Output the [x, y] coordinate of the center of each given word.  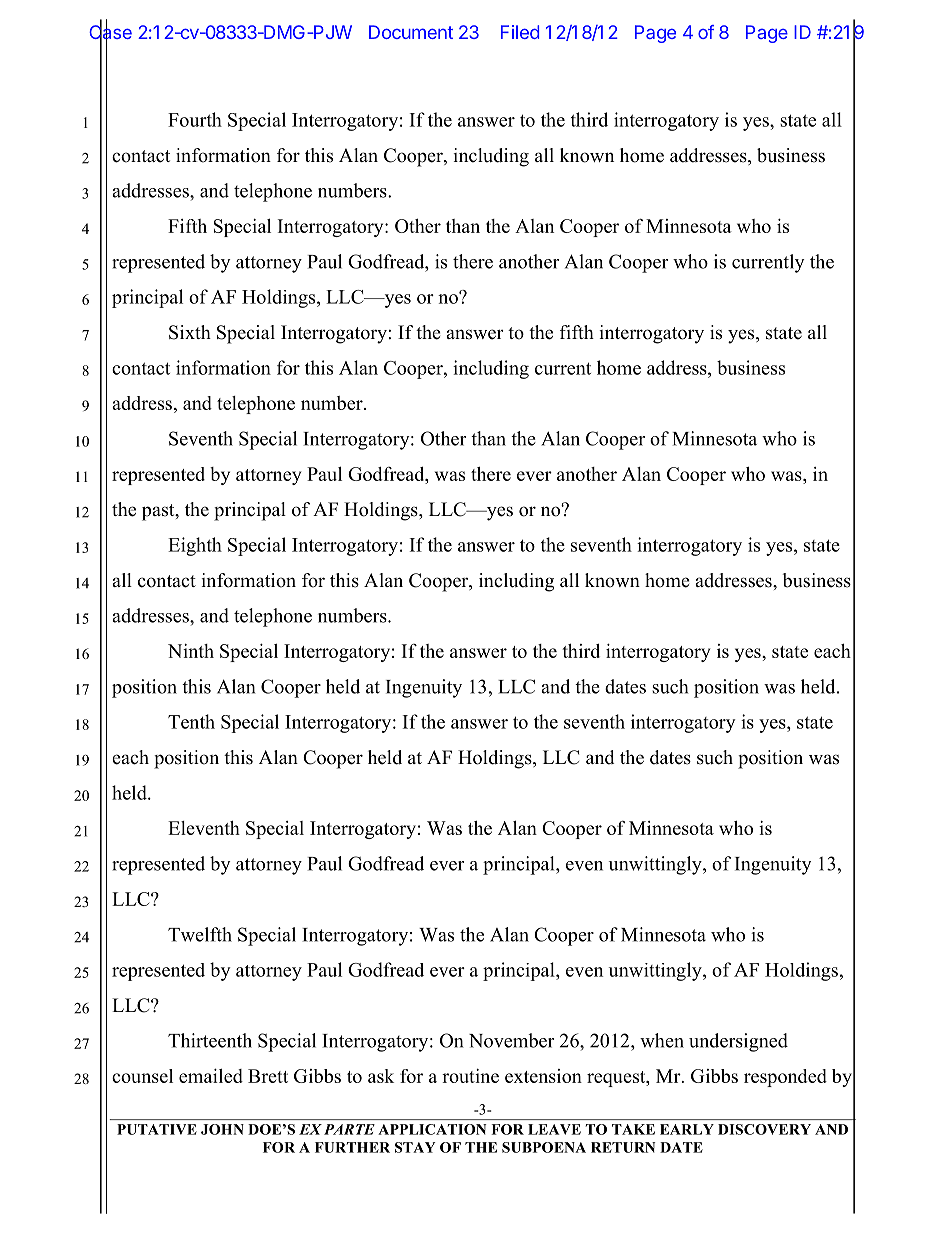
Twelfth [200, 934]
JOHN [222, 1129]
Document [411, 32]
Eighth [195, 546]
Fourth [195, 119]
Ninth [191, 651]
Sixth [190, 332]
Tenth [191, 721]
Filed [520, 32]
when [662, 1040]
